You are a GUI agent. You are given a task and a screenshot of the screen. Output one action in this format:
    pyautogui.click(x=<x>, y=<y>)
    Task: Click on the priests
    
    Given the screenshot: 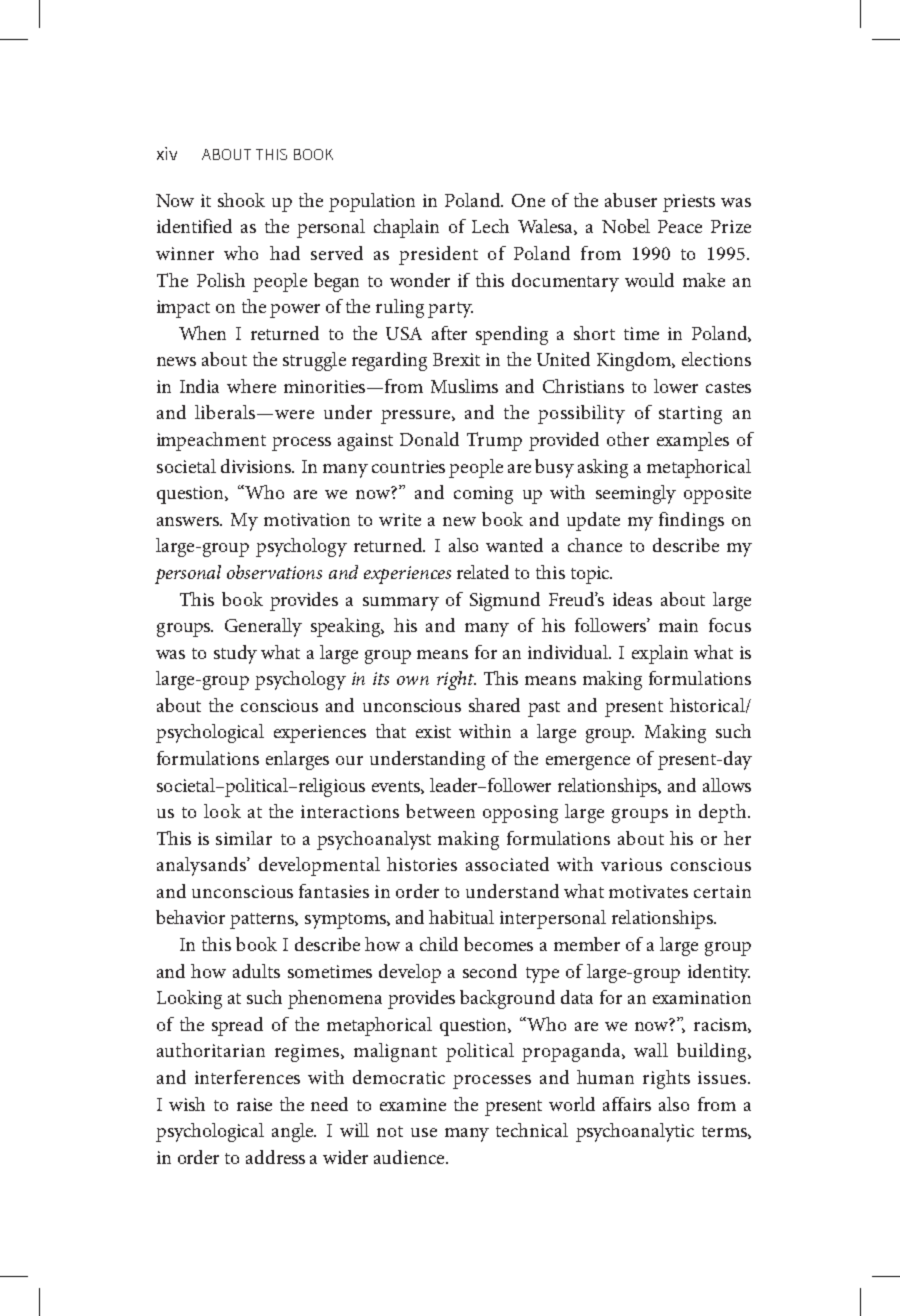 What is the action you would take?
    pyautogui.click(x=689, y=203)
